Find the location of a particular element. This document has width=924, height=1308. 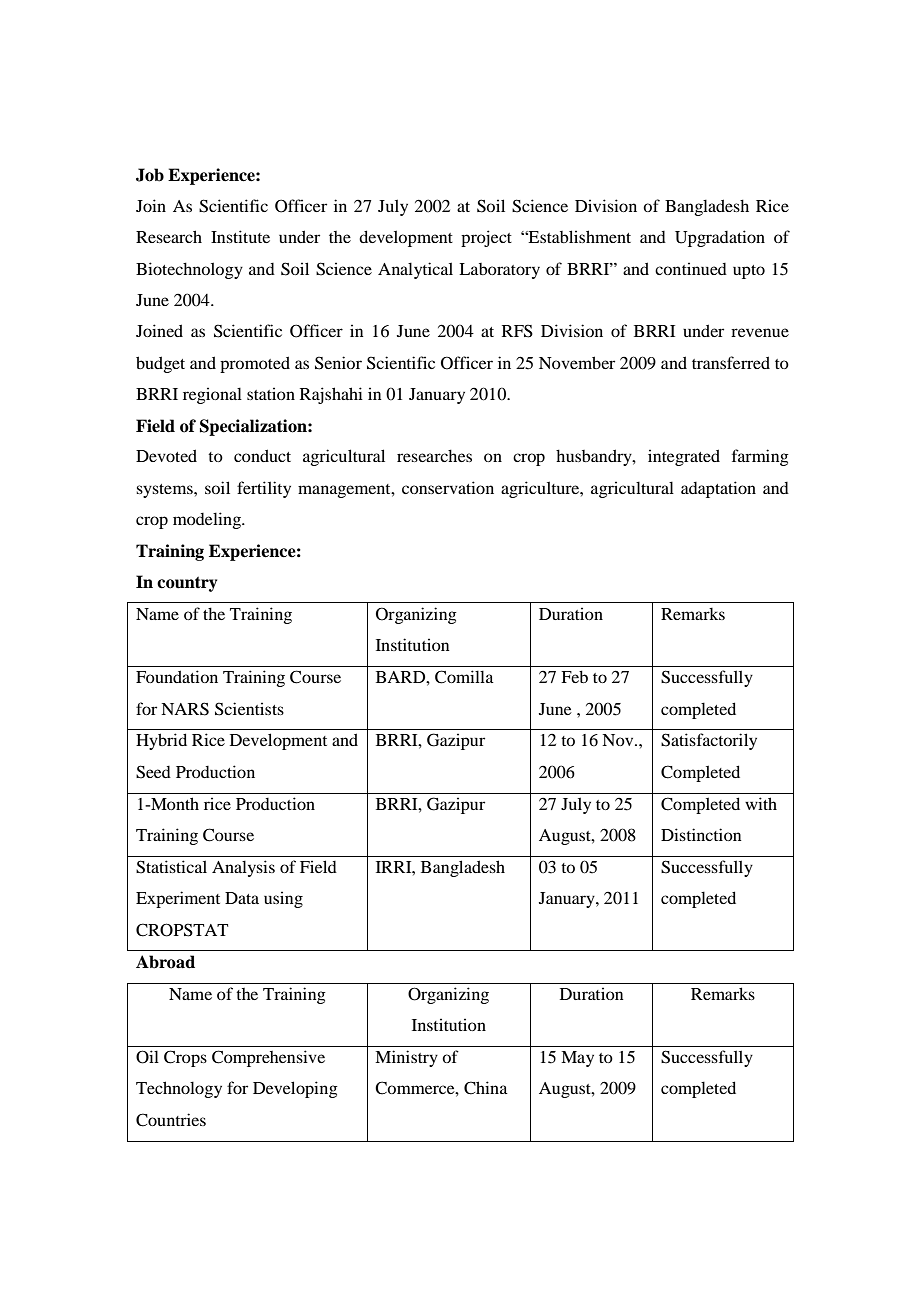

project is located at coordinates (486, 238).
